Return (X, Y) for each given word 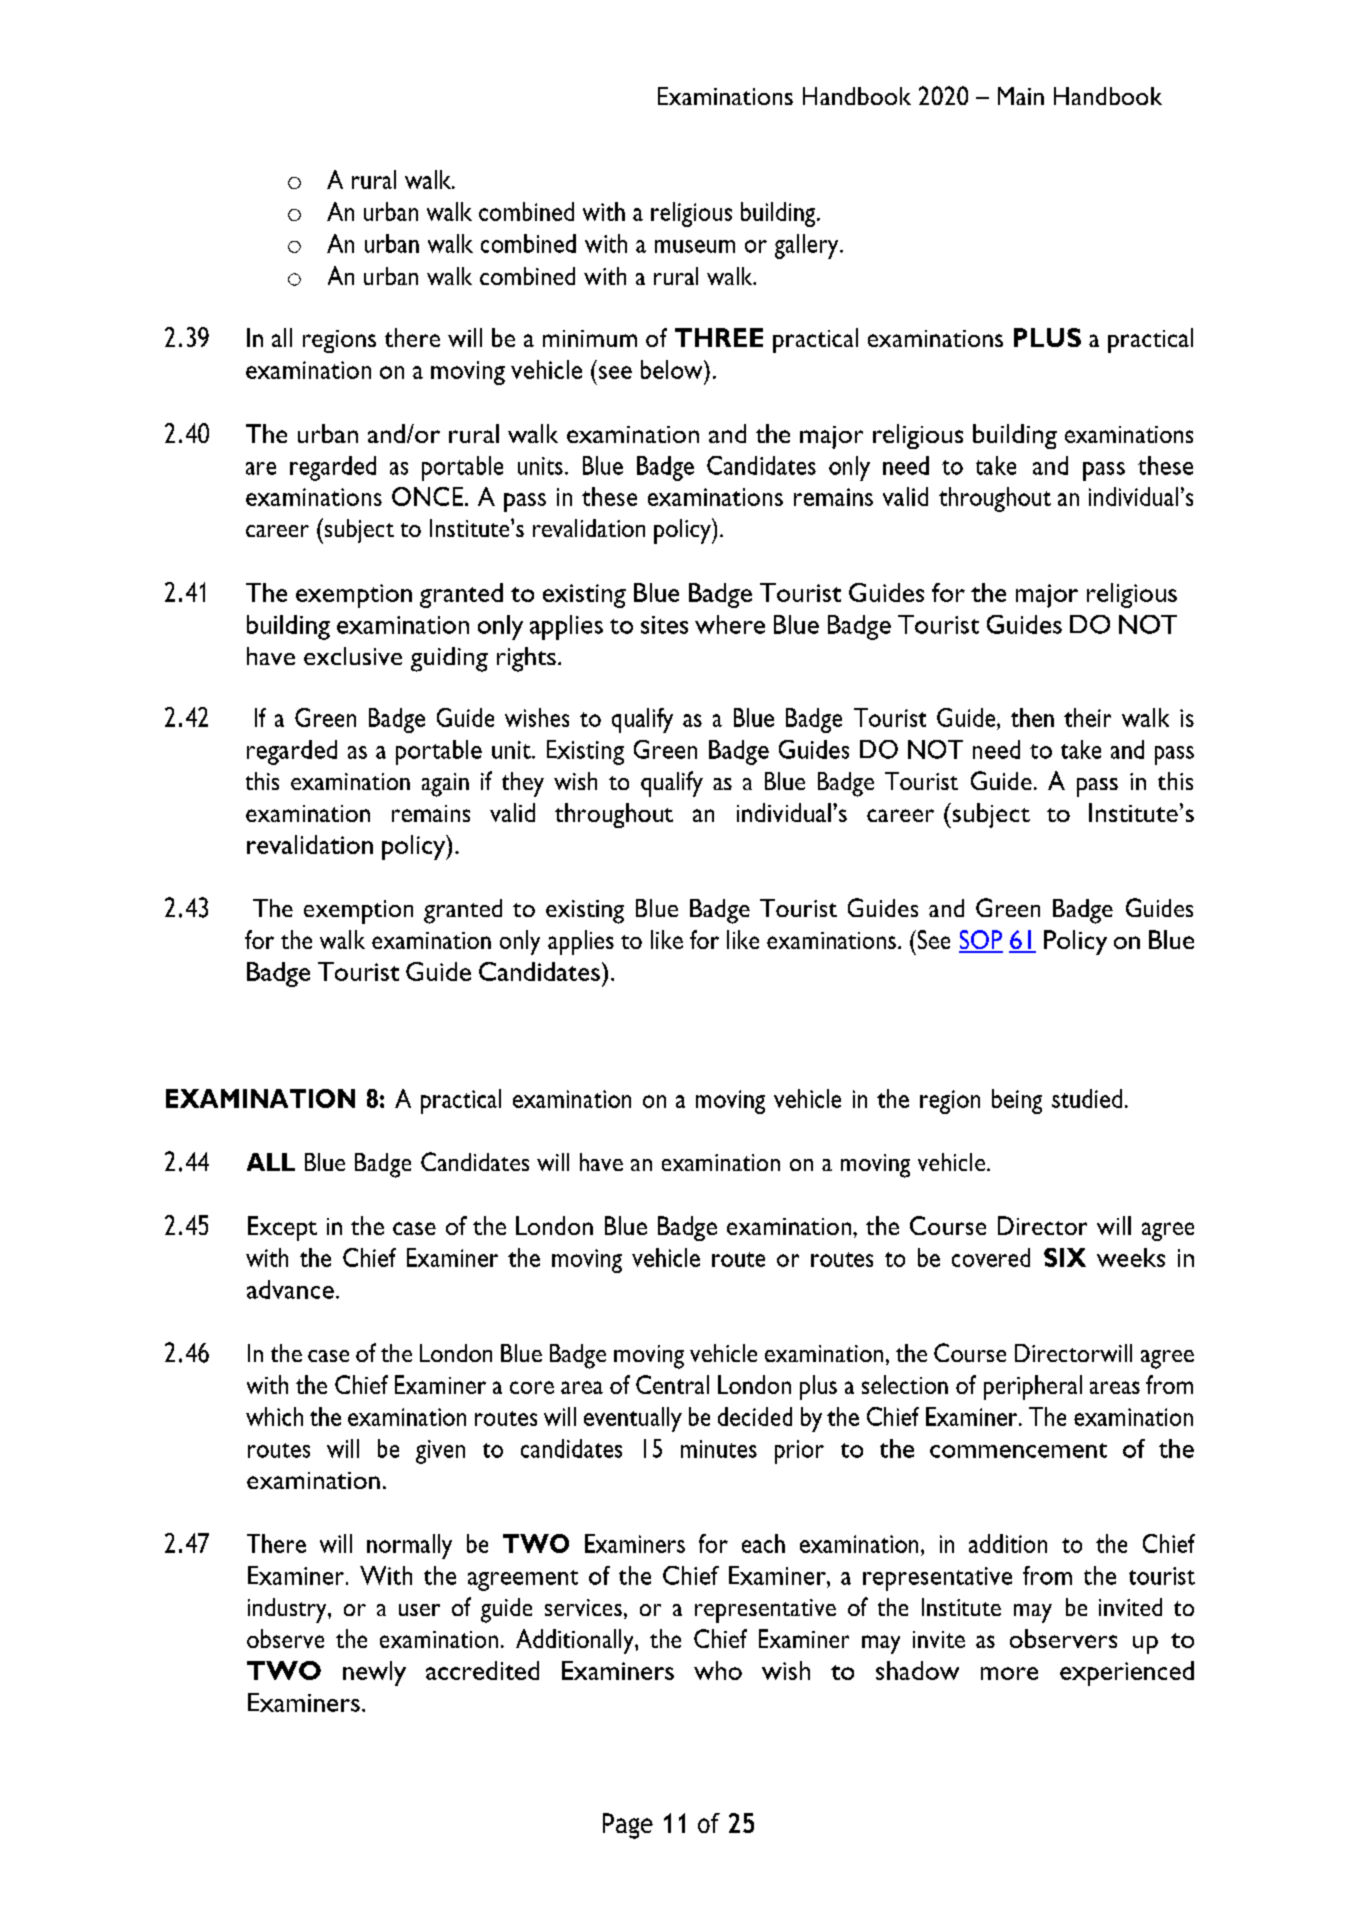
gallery (808, 246)
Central (672, 1384)
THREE (719, 337)
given (440, 1452)
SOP (981, 941)
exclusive (353, 656)
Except (282, 1228)
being (1017, 1101)
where (730, 624)
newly (374, 1673)
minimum (590, 338)
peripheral (1033, 1387)
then (1032, 717)
